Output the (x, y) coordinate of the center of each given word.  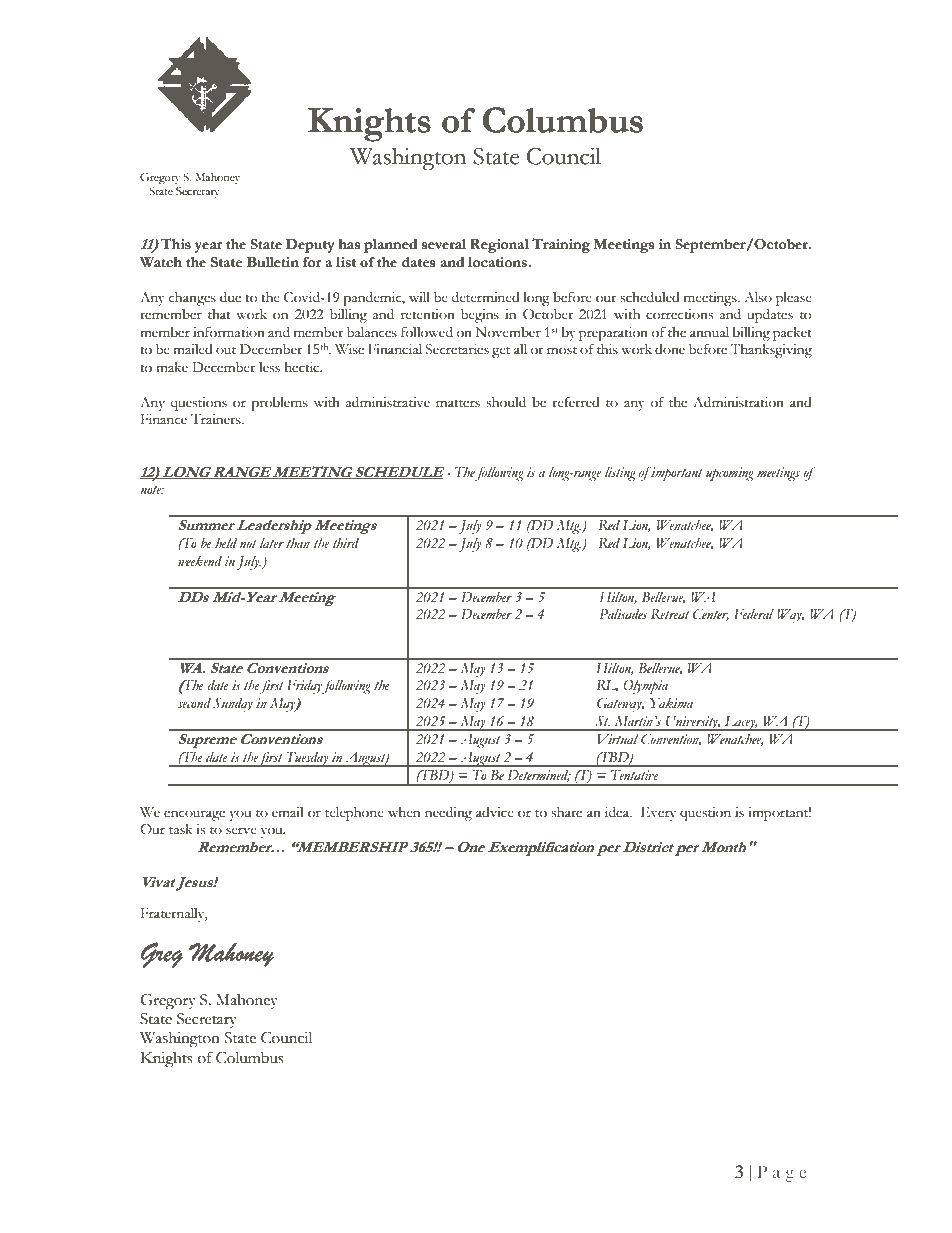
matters (458, 403)
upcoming (730, 474)
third (346, 543)
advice (495, 812)
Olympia (646, 687)
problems (279, 404)
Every (658, 814)
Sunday (233, 705)
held (226, 543)
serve (241, 831)
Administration (738, 402)
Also (758, 297)
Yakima (671, 703)
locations (497, 262)
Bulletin (273, 262)
